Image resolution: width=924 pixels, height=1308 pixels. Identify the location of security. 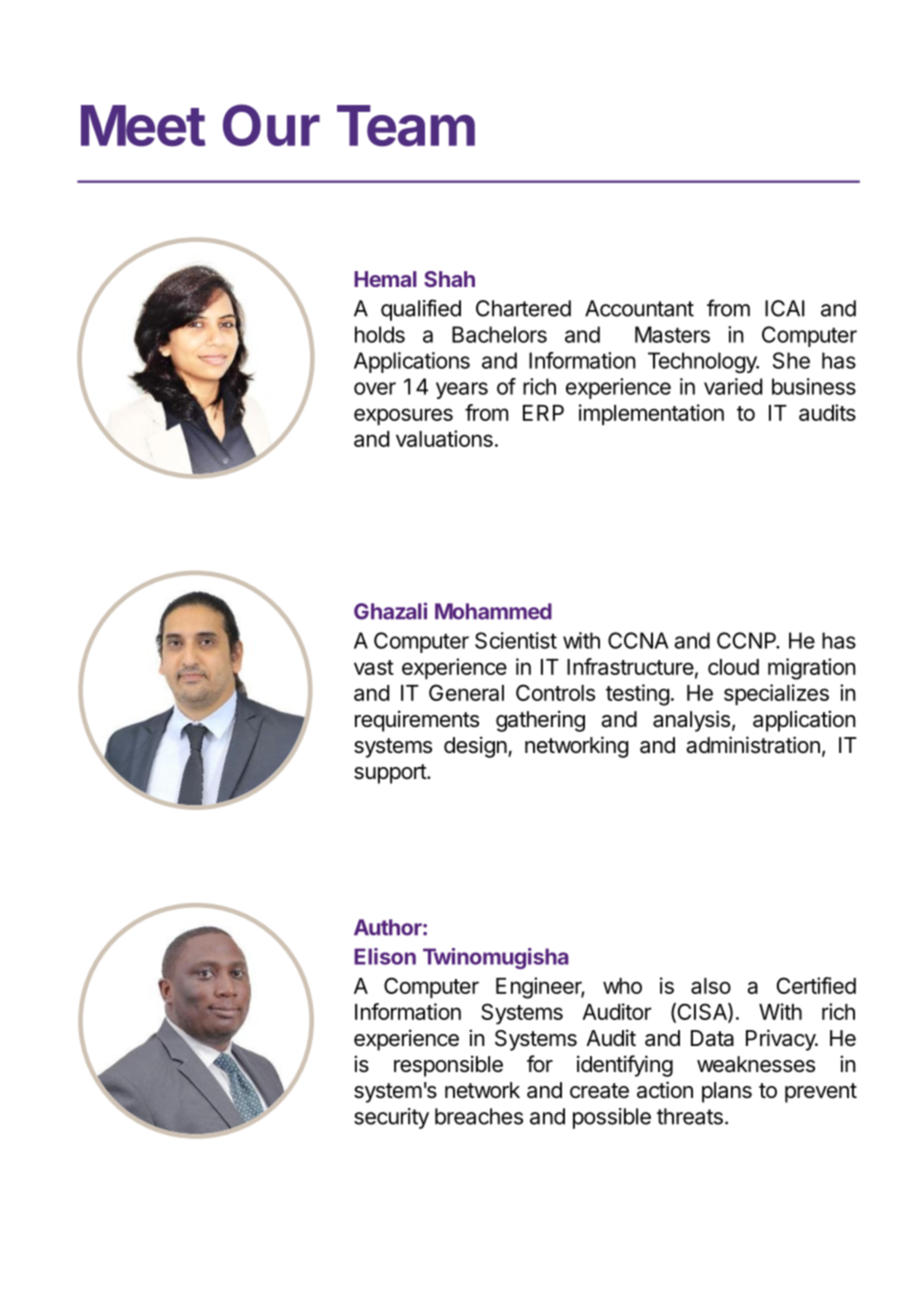
(391, 1118).
